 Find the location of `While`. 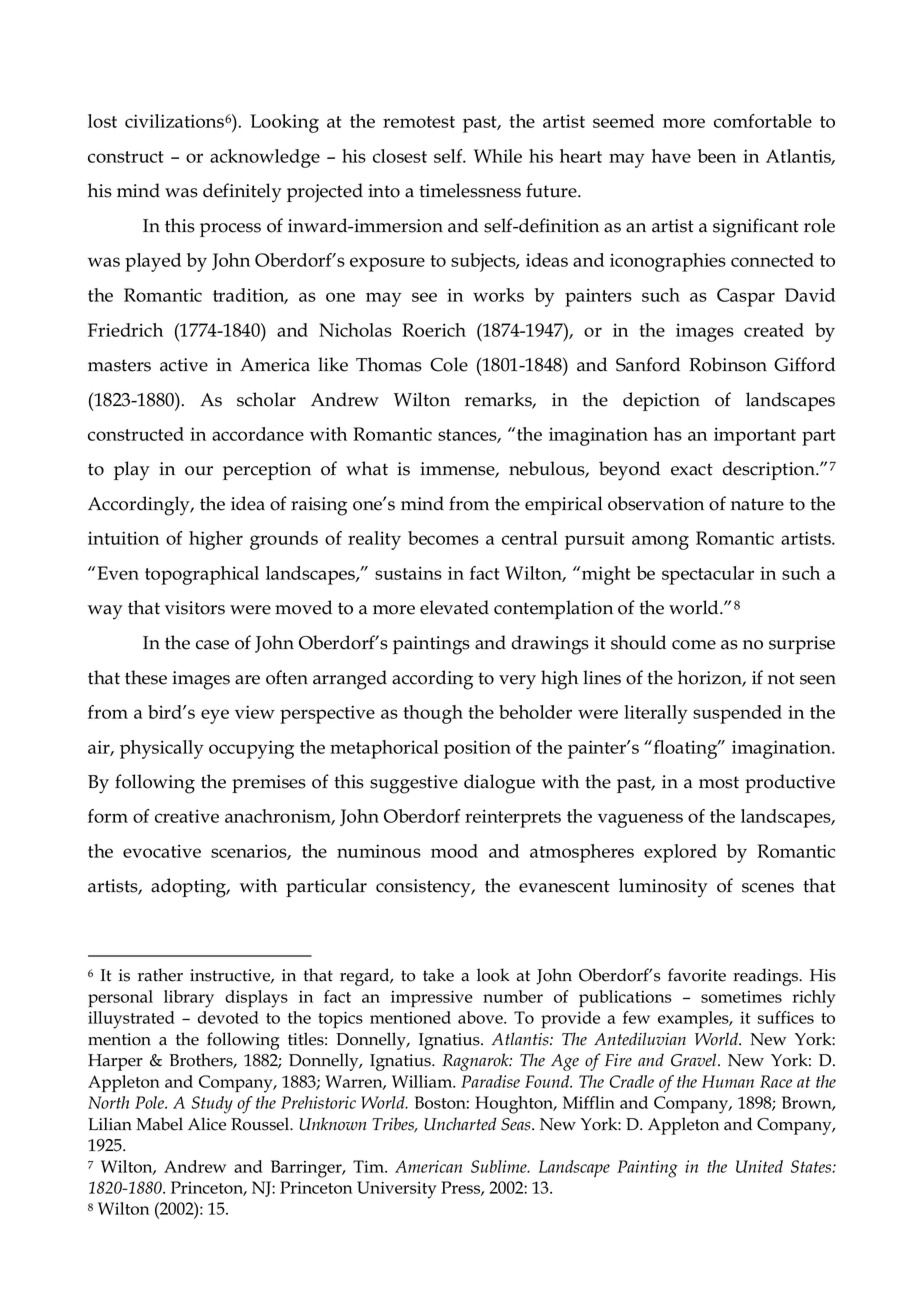

While is located at coordinates (498, 156).
